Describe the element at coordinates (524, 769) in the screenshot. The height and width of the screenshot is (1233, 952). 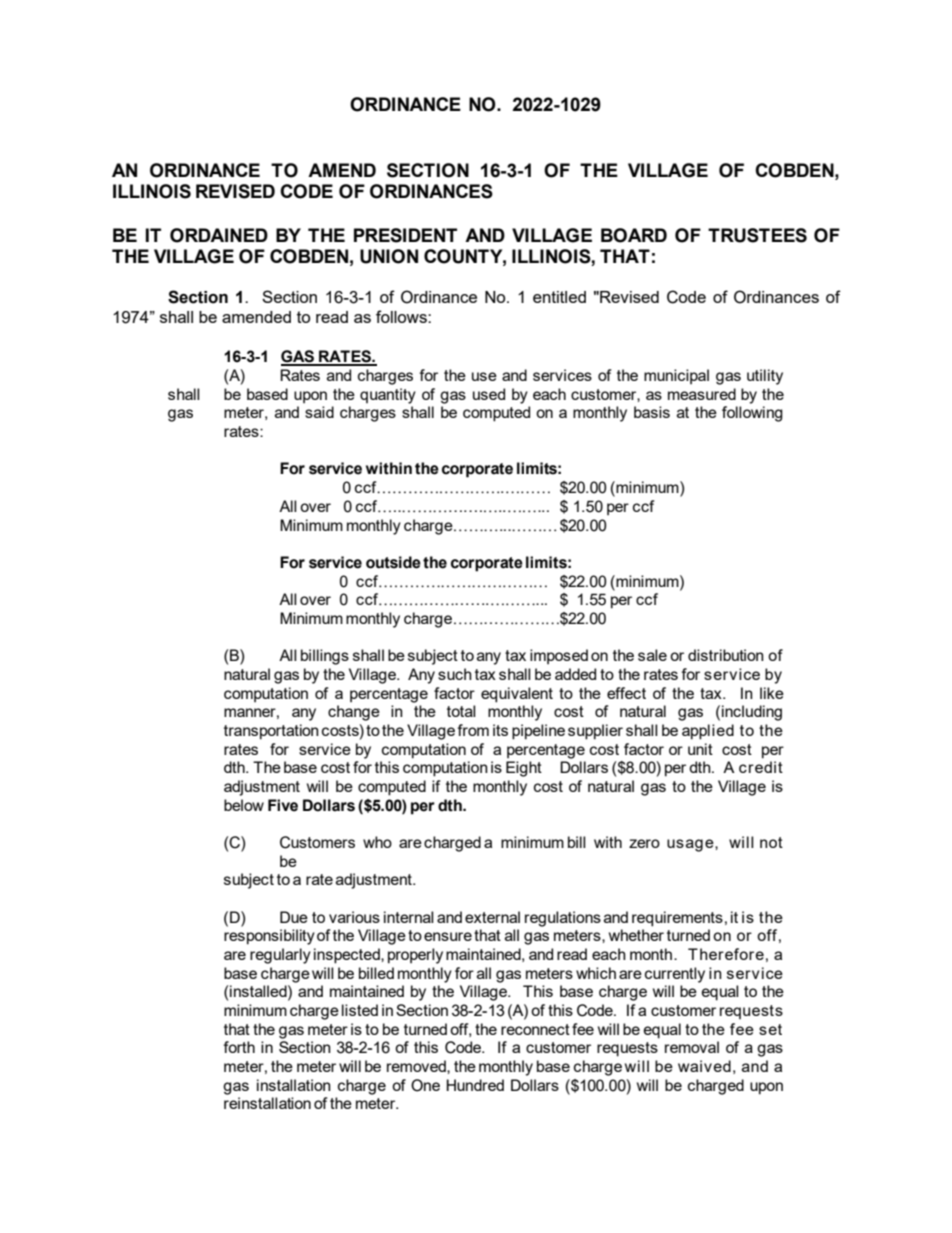
I see `Eight` at that location.
